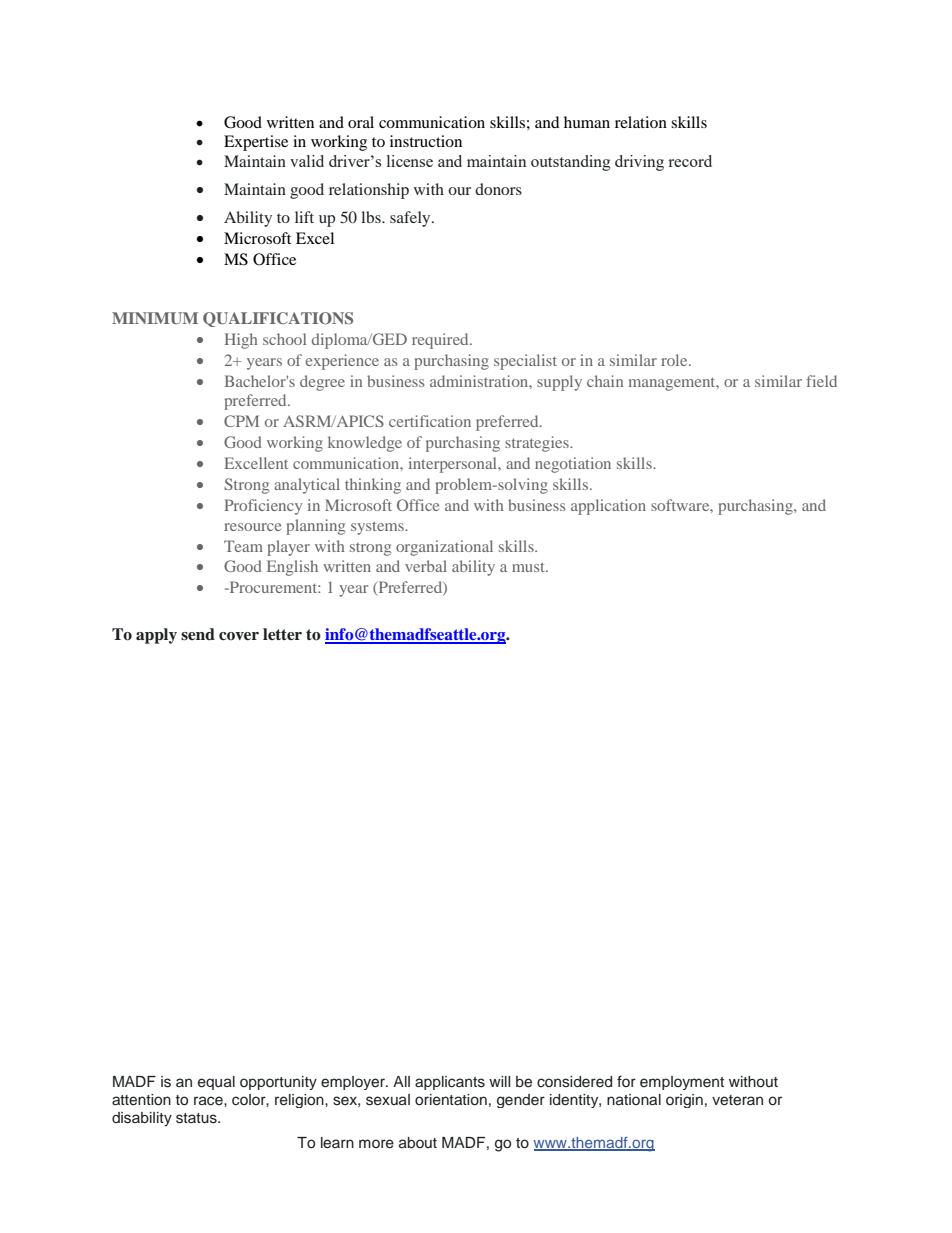 This document has height=1233, width=952. What do you see at coordinates (529, 567) in the document?
I see `must` at bounding box center [529, 567].
